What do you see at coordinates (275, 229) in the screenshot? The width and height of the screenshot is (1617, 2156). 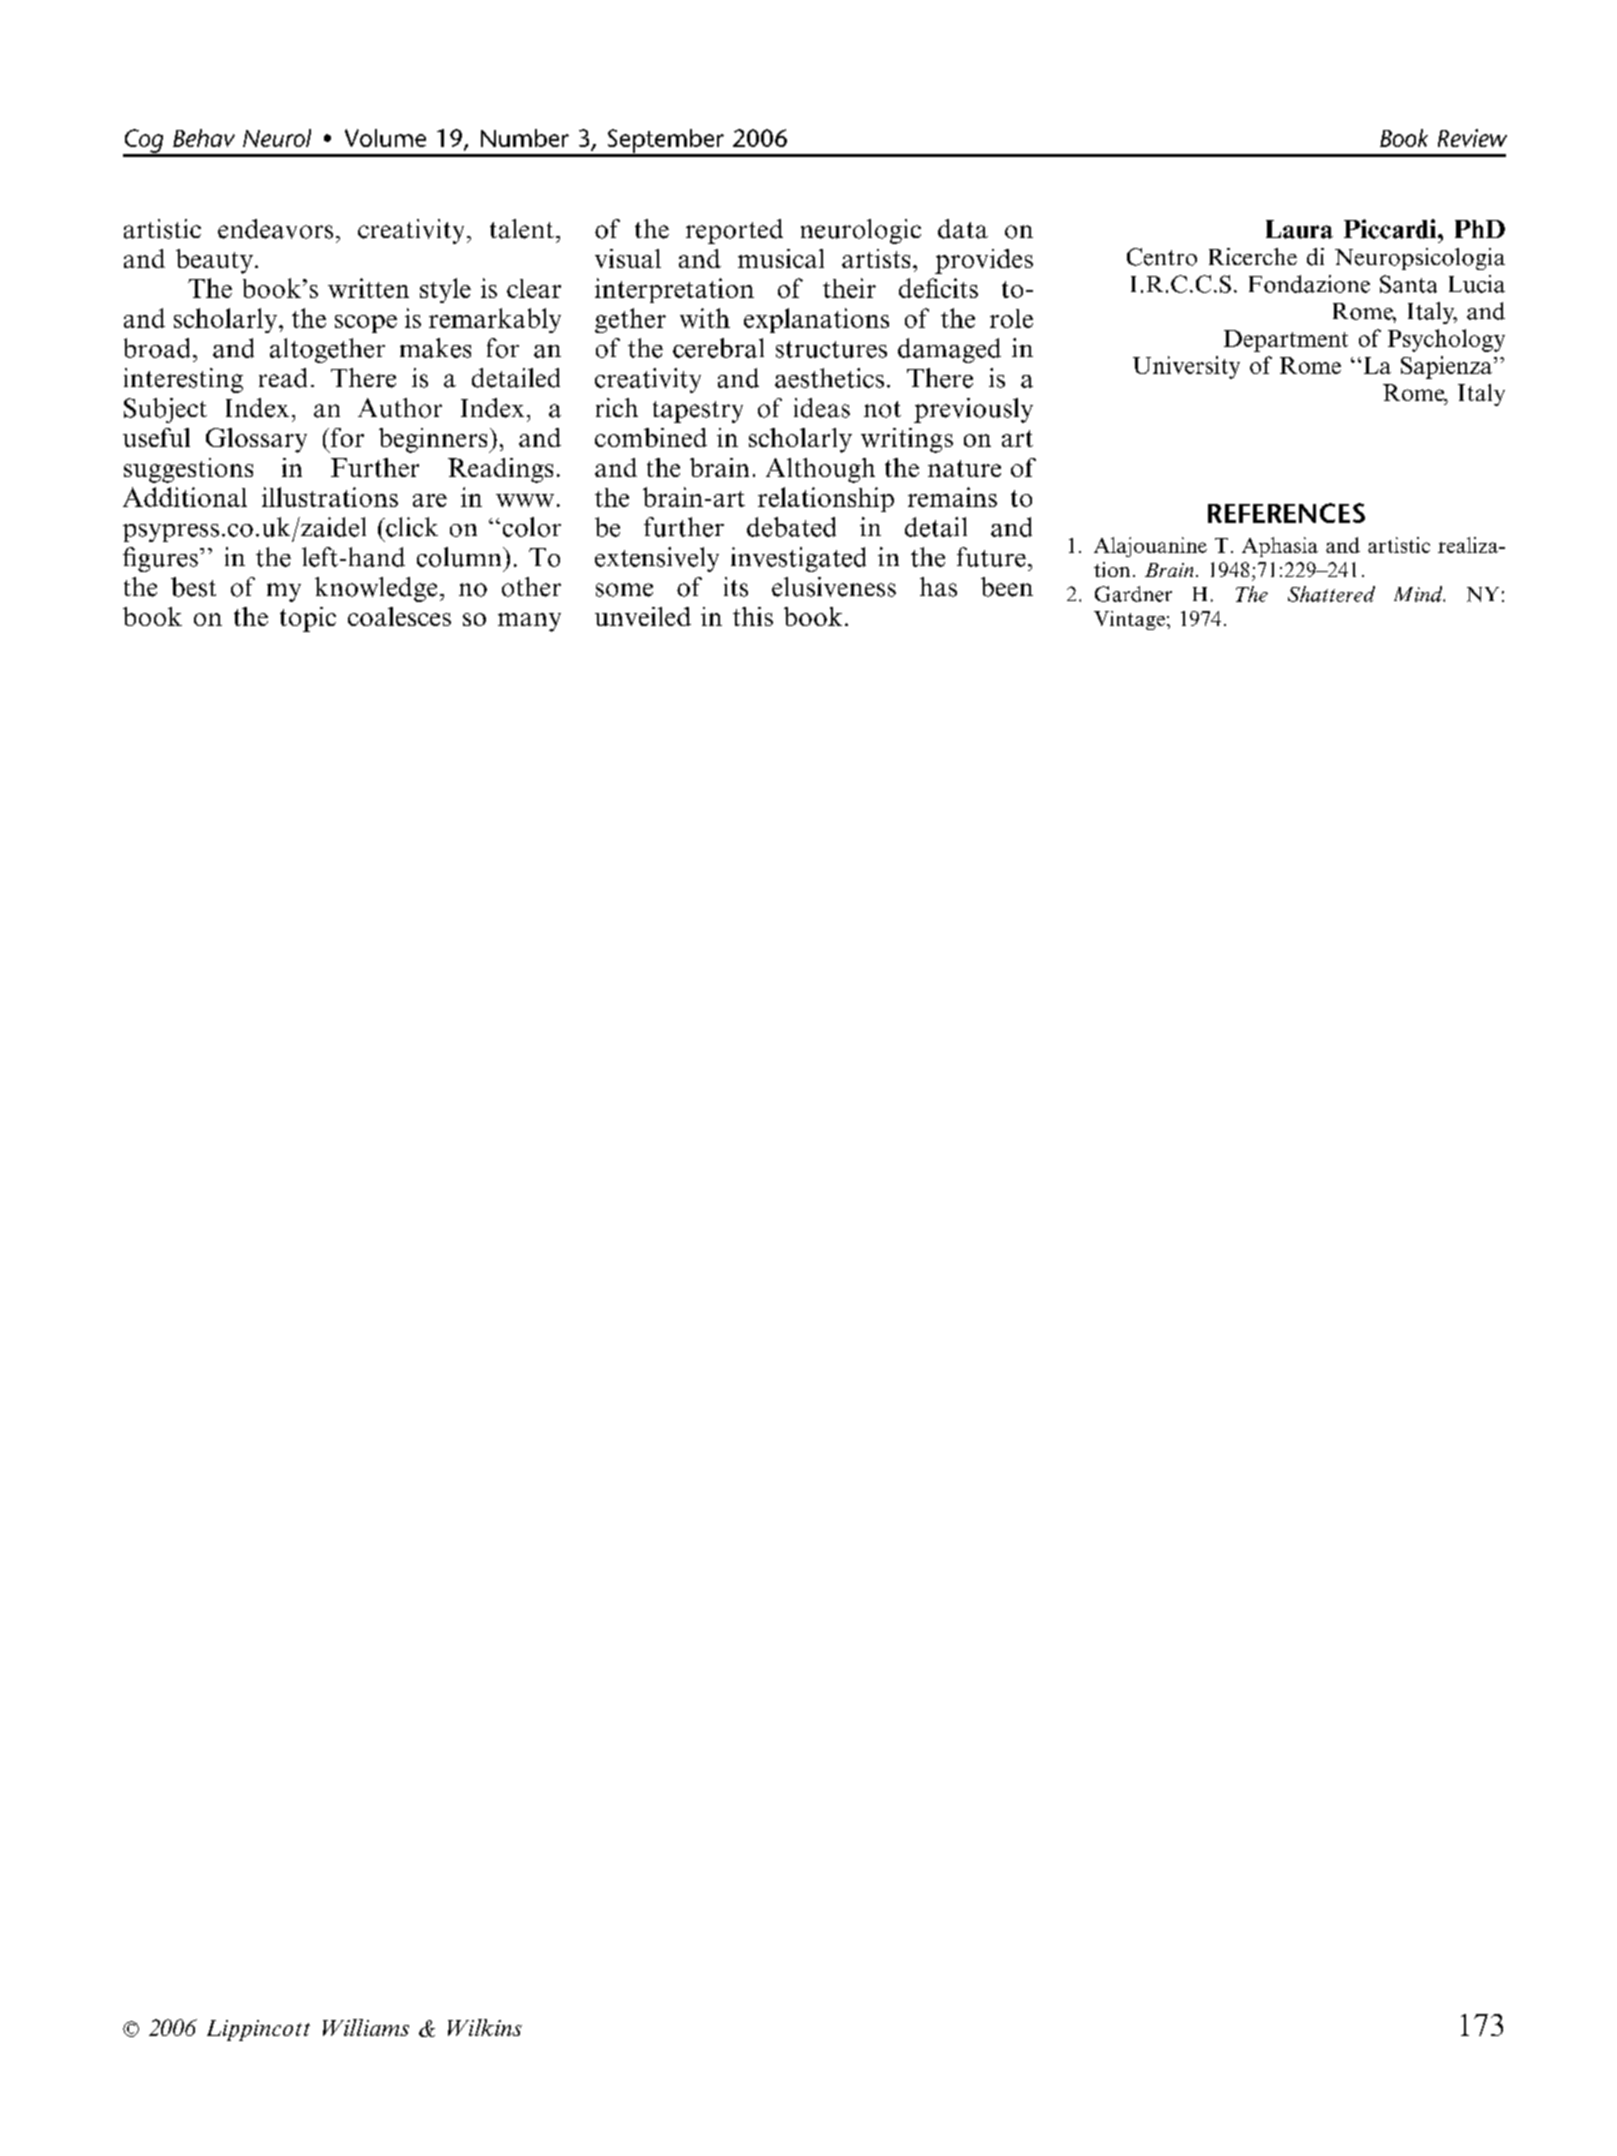 I see `endeavors` at bounding box center [275, 229].
